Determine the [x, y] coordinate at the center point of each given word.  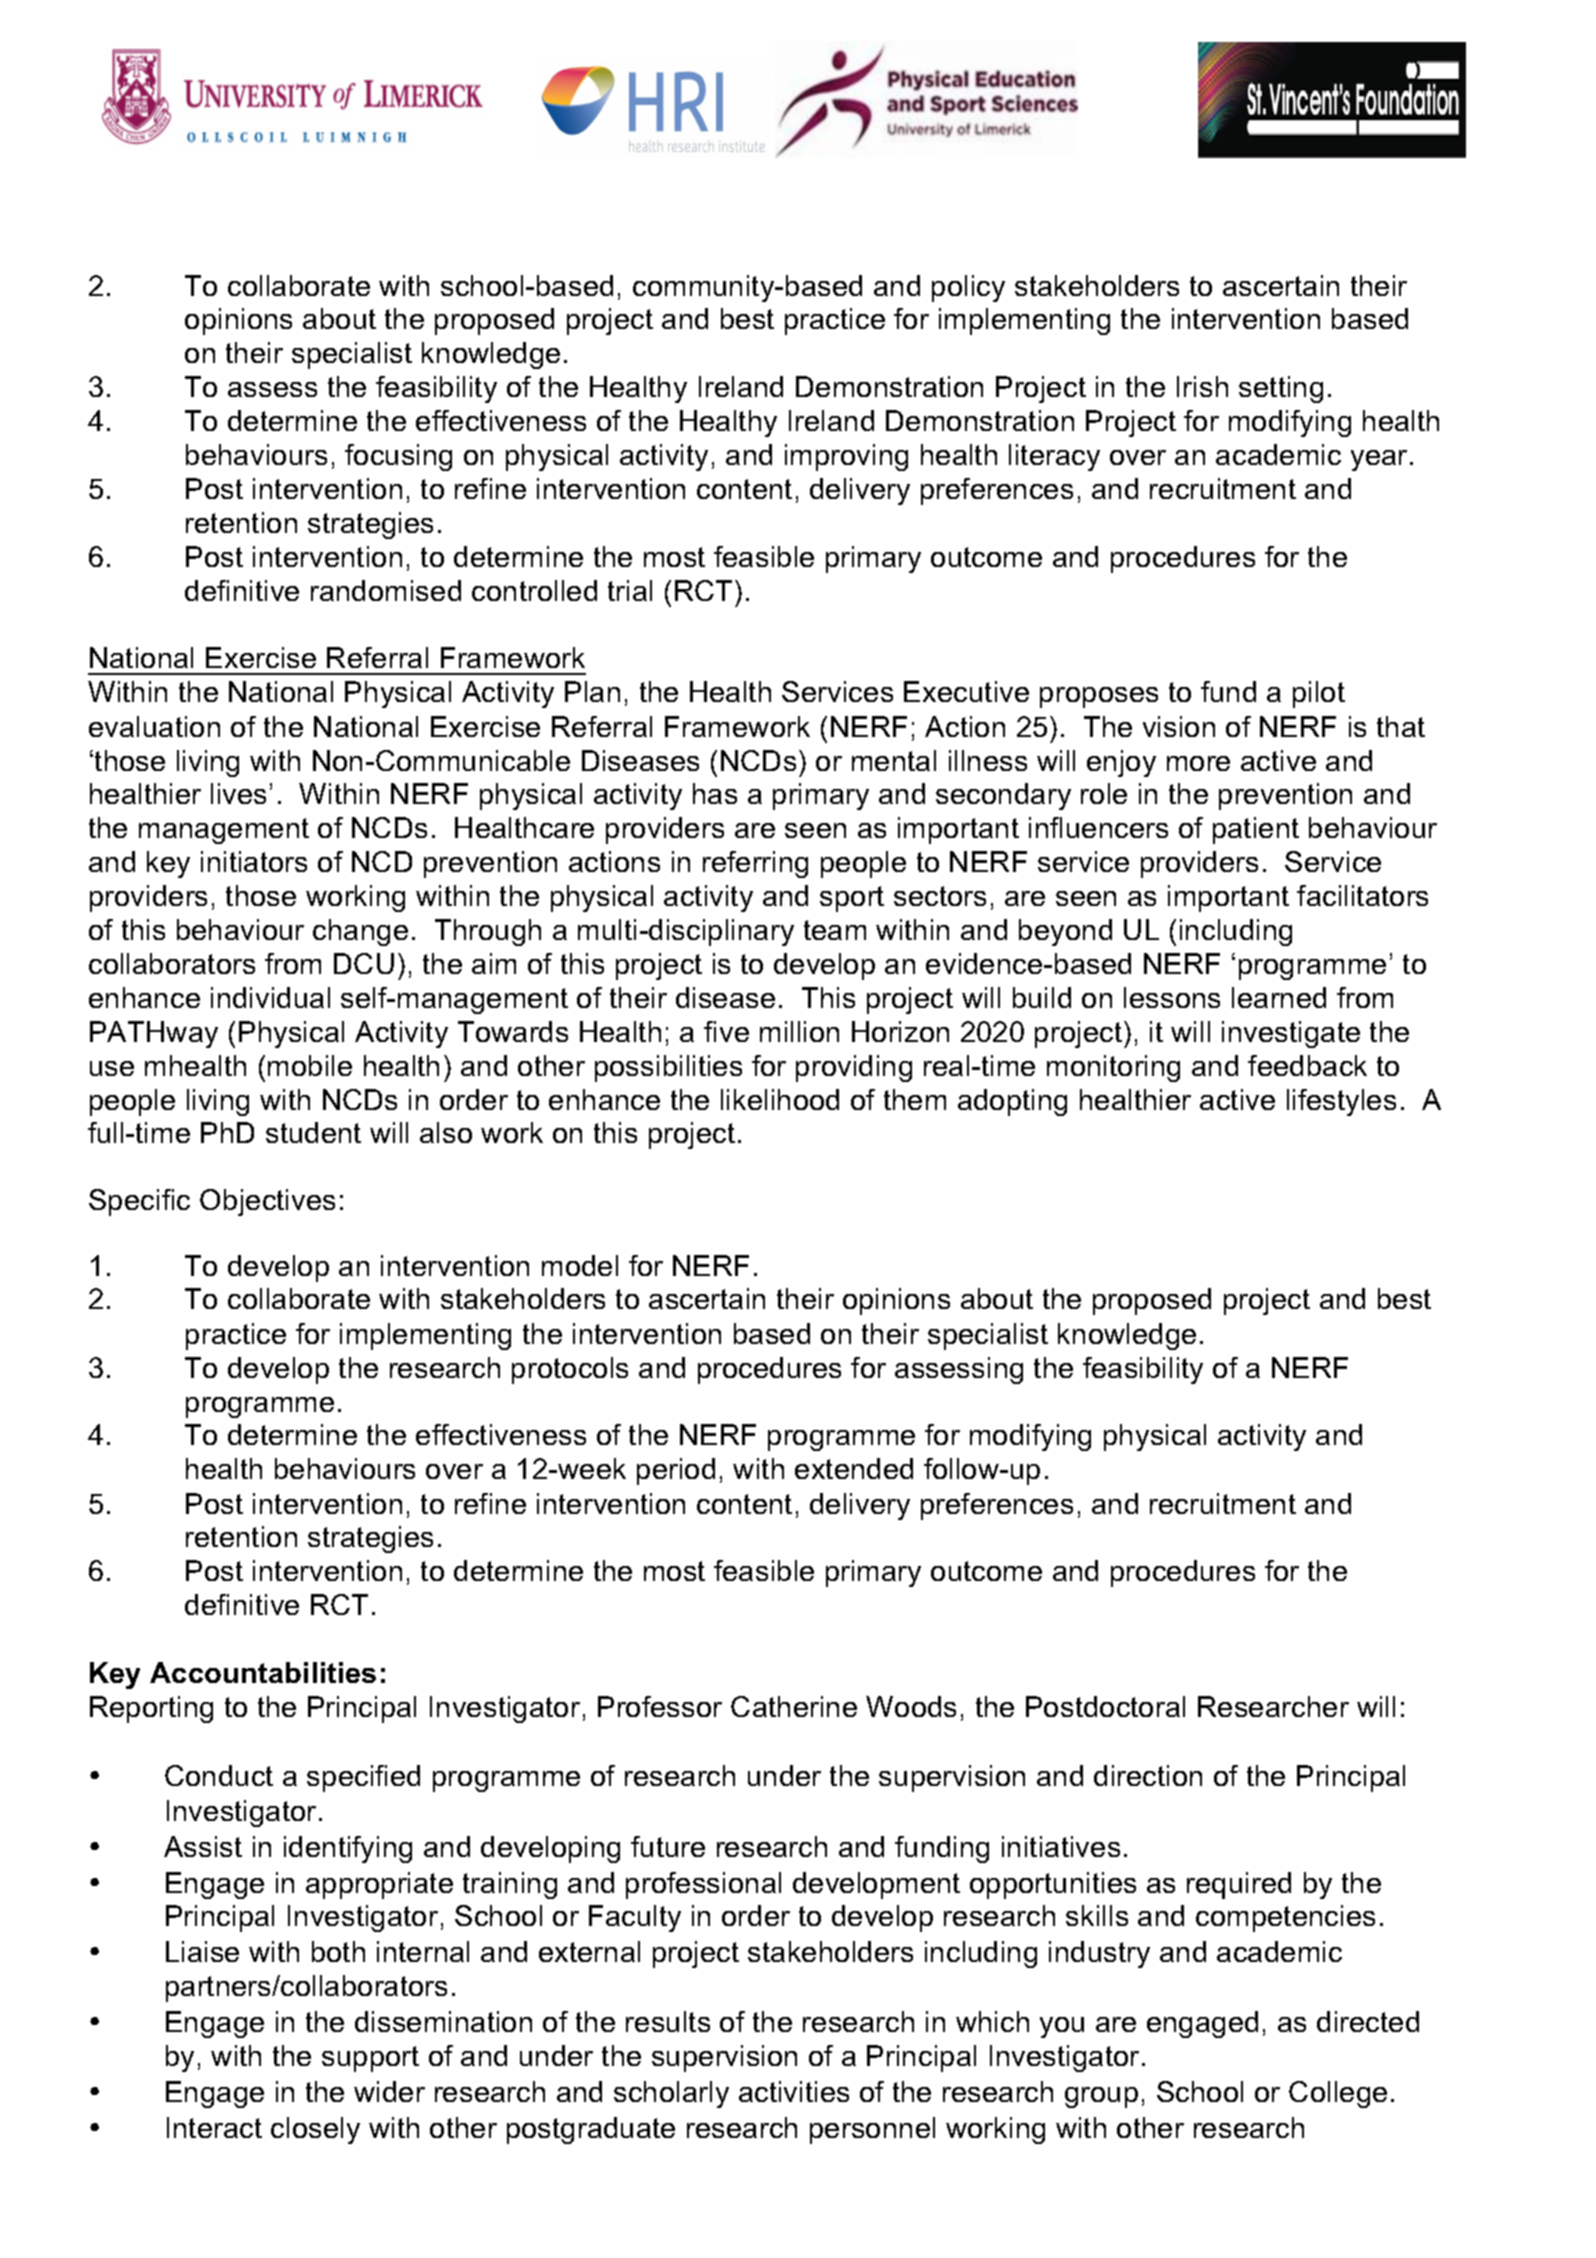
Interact [214, 2127]
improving [846, 457]
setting [1281, 389]
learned [1279, 997]
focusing [398, 457]
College [1338, 2094]
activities [794, 2091]
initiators [254, 861]
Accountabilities [263, 1672]
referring [755, 864]
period [676, 1471]
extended [854, 1468]
